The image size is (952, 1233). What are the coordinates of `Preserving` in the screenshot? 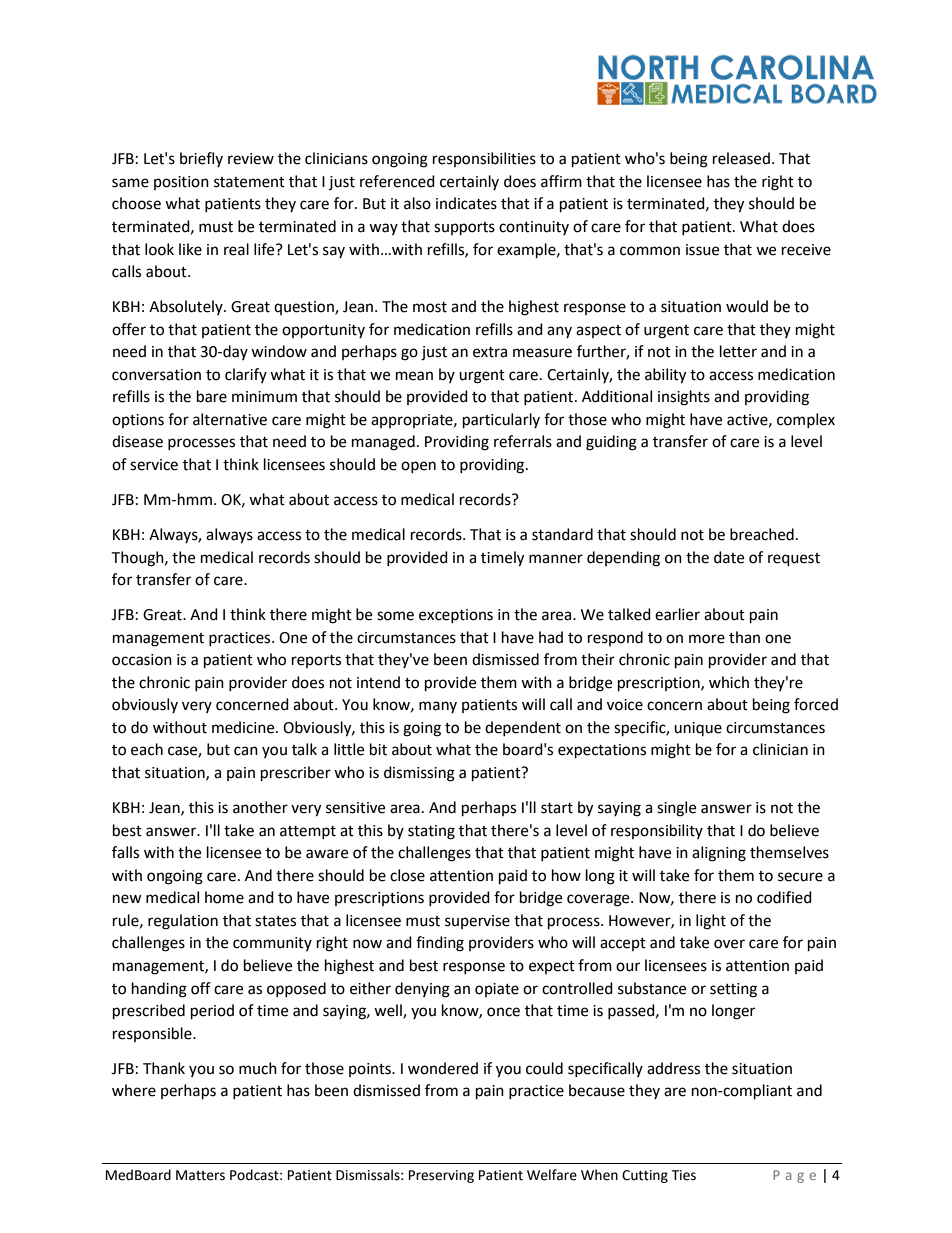 It's located at (441, 1176).
